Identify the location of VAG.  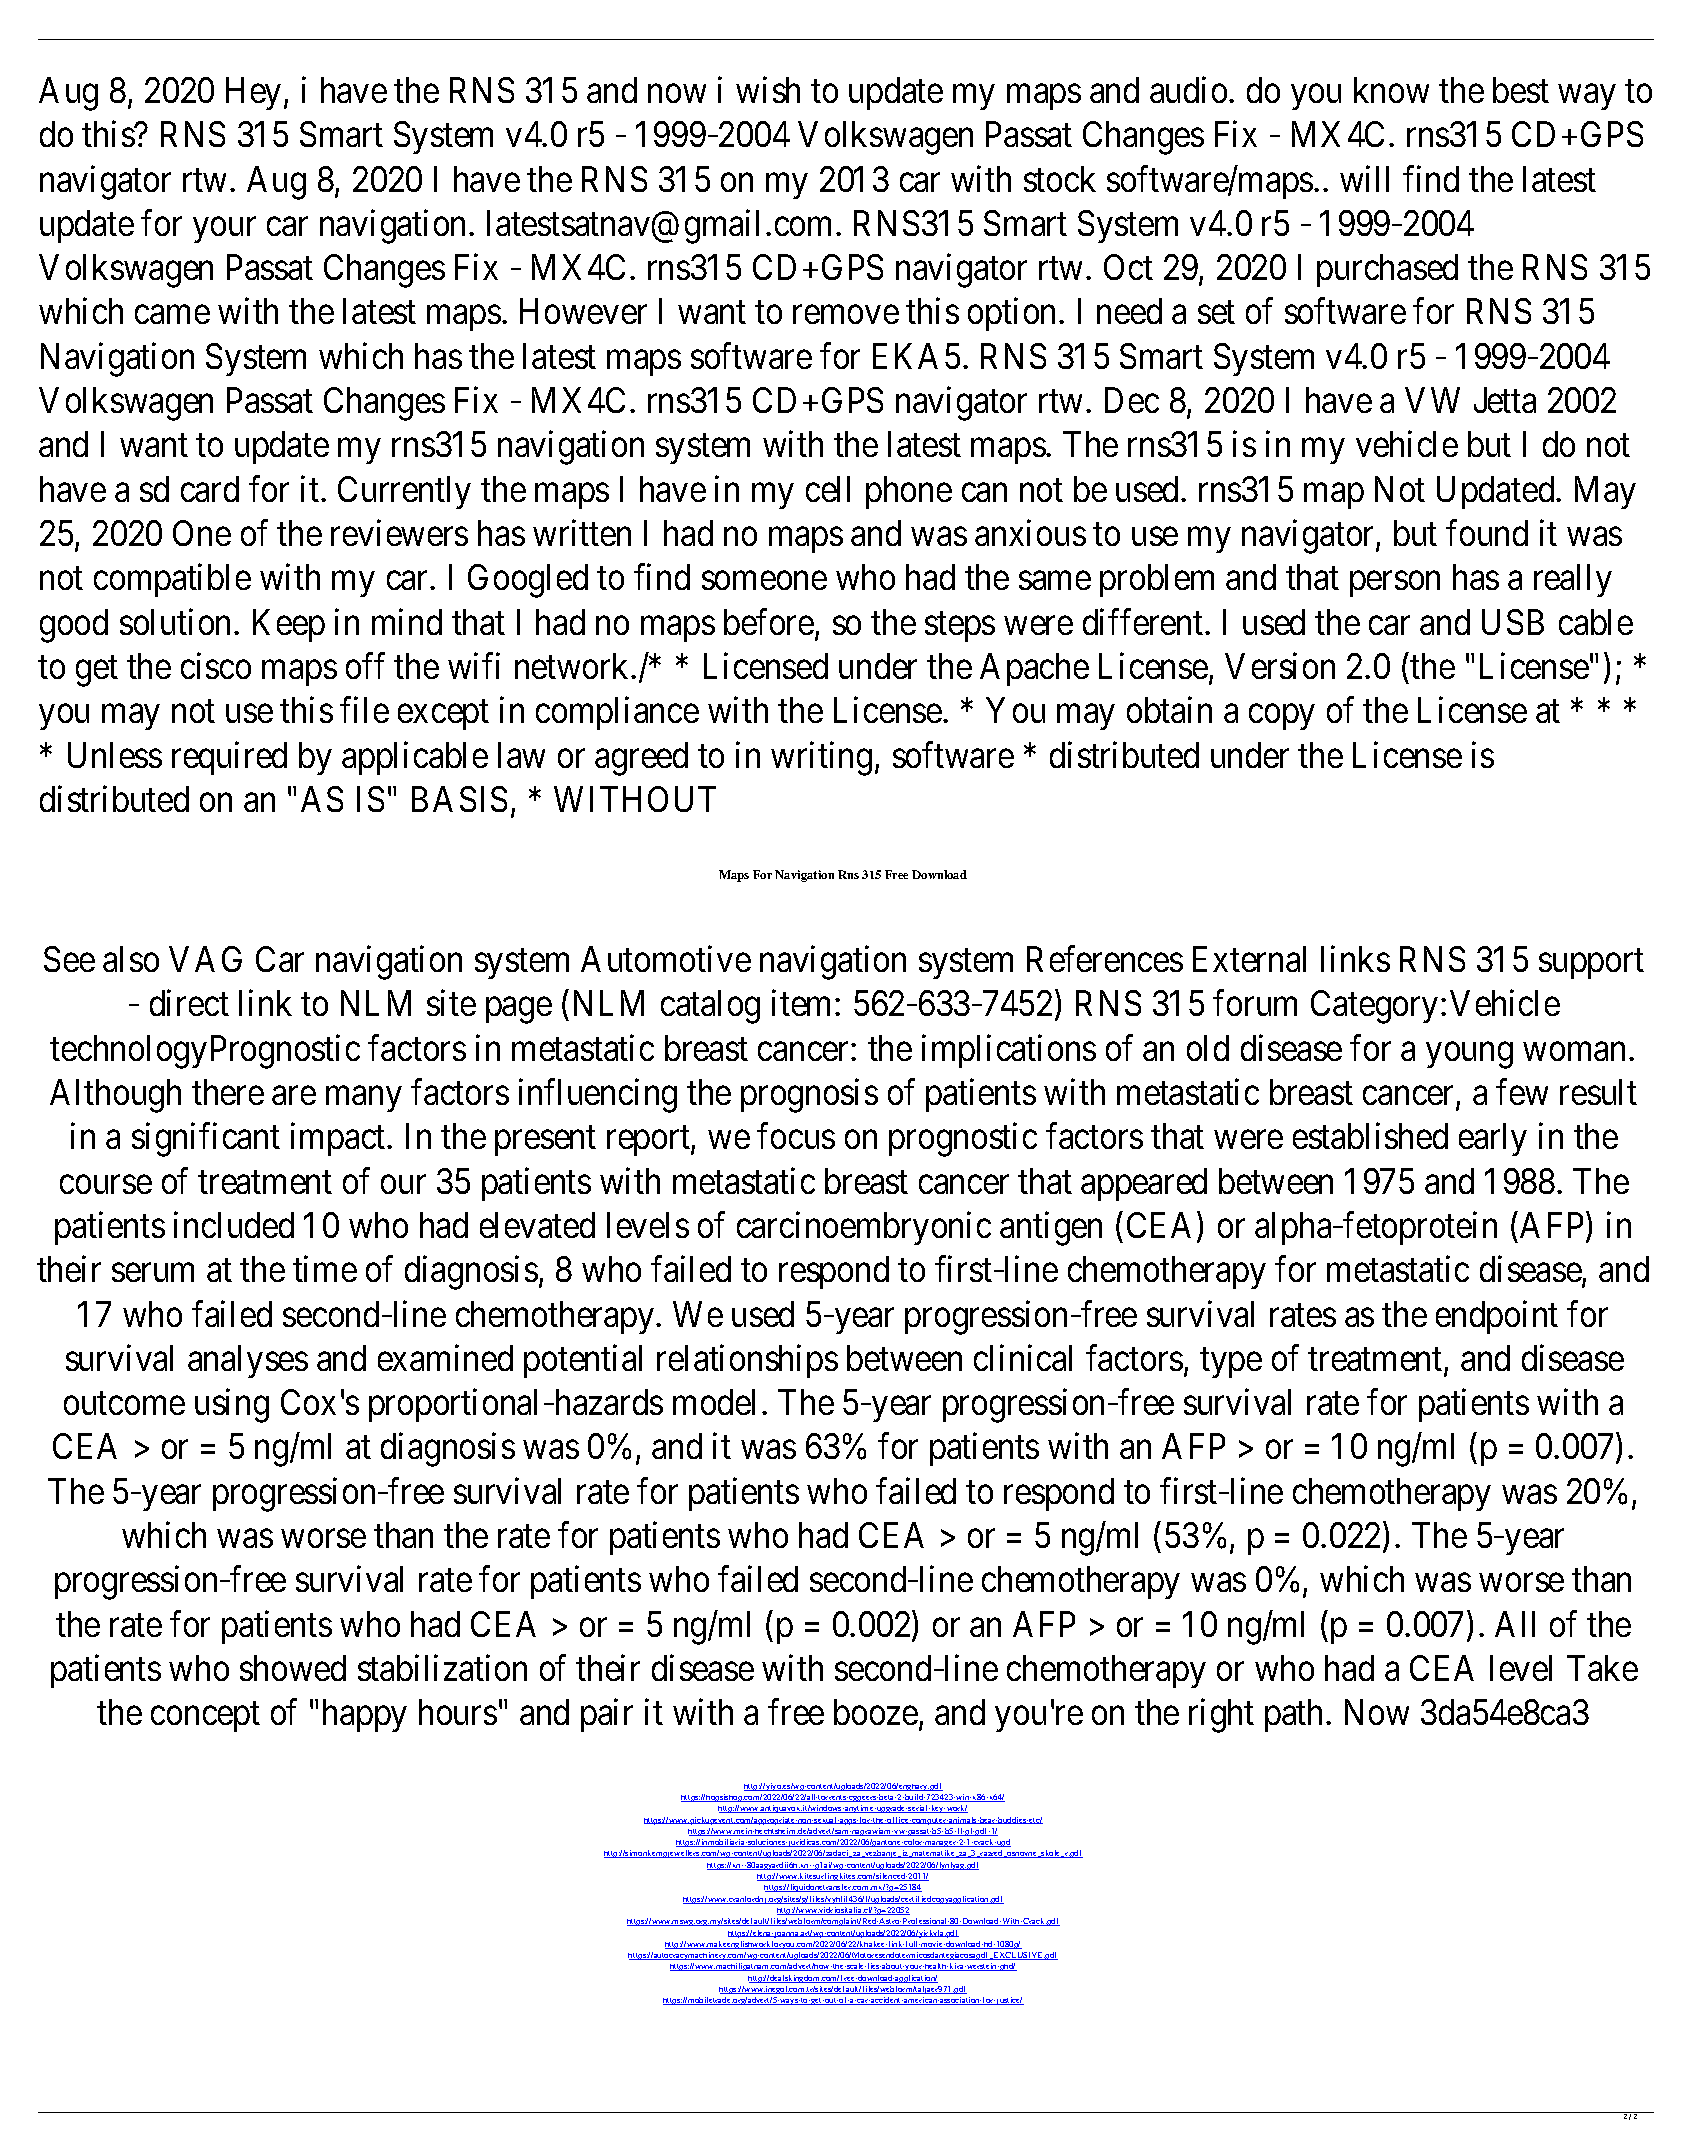
(205, 959).
